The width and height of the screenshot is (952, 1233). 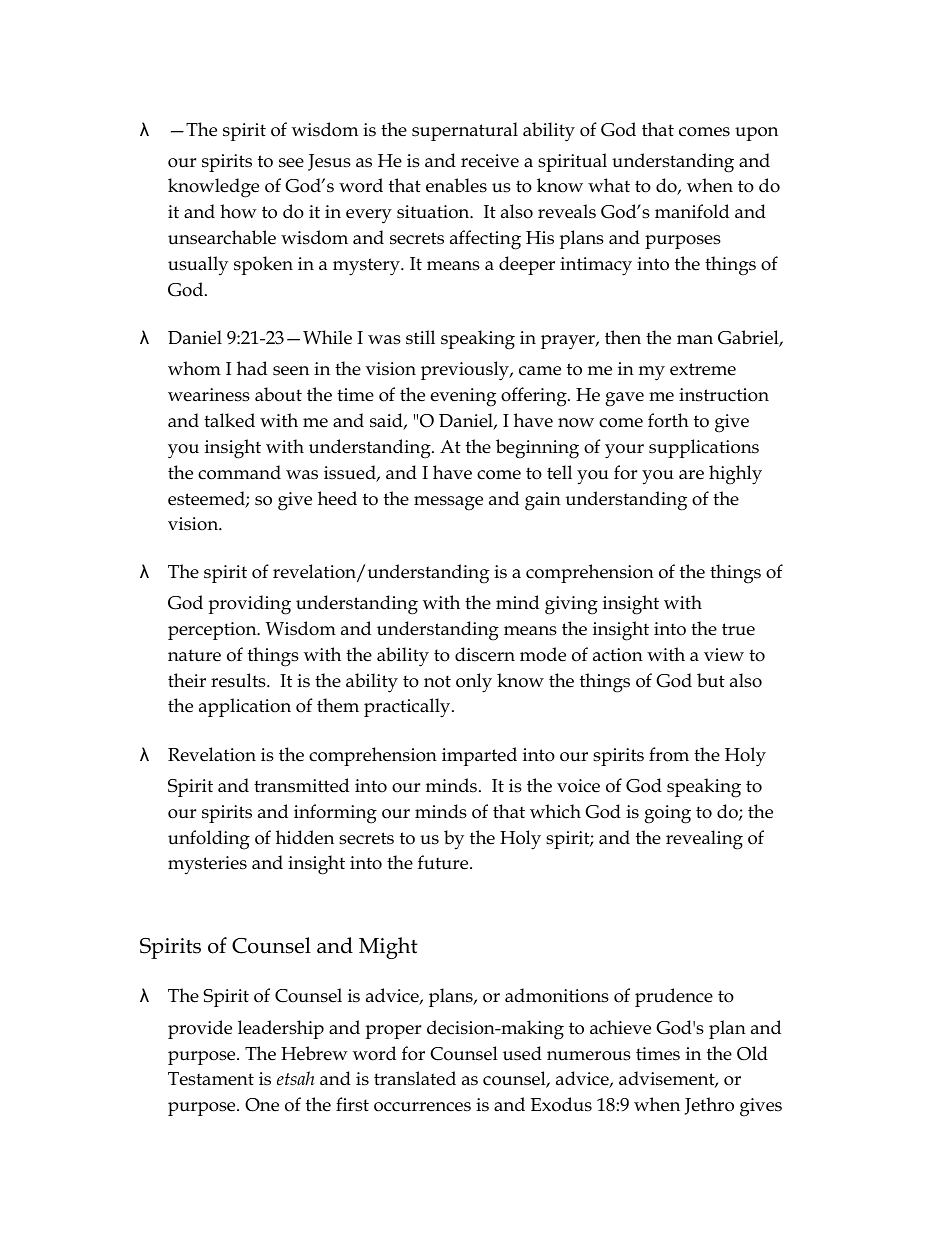 I want to click on future, so click(x=444, y=862).
